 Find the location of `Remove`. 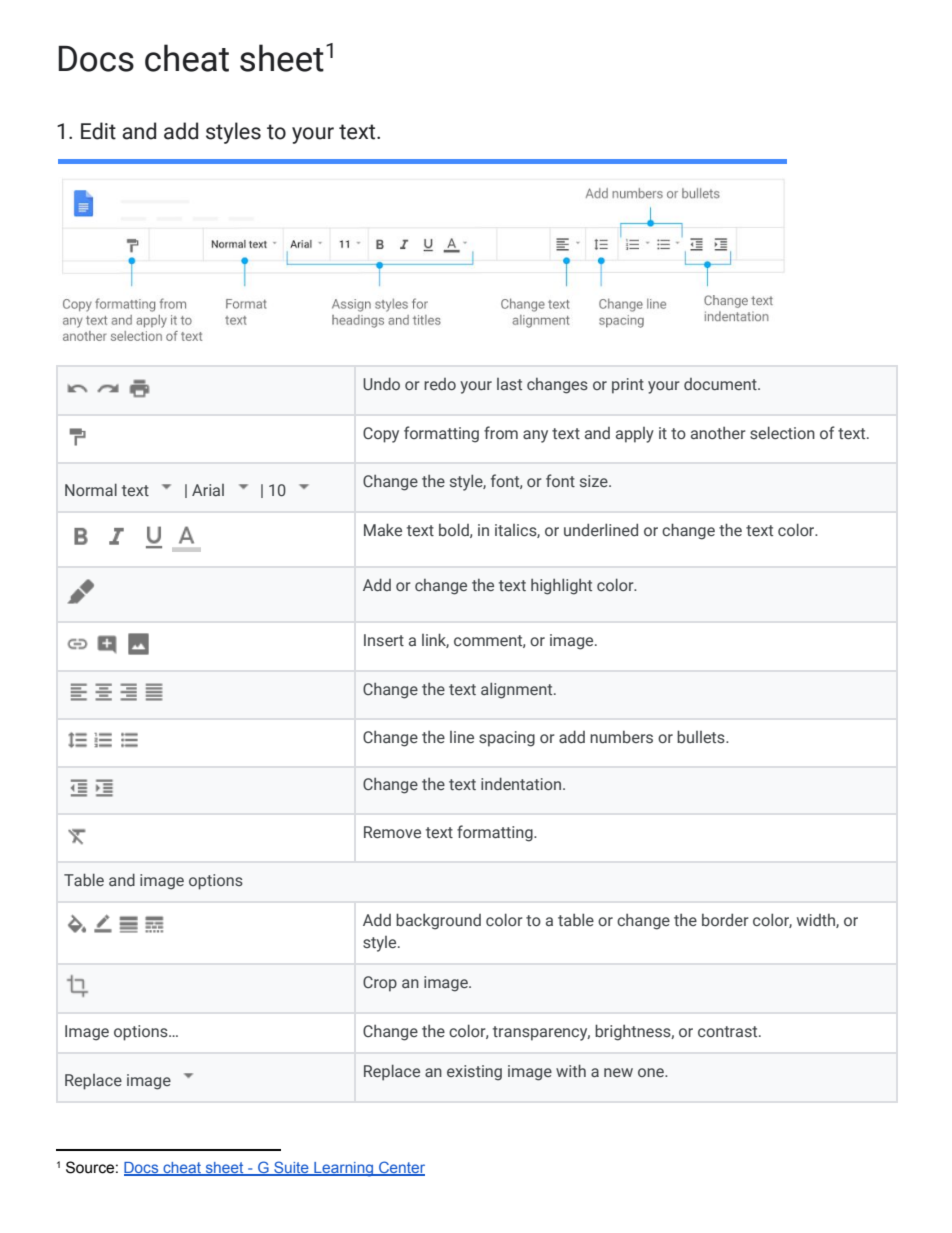

Remove is located at coordinates (392, 832).
